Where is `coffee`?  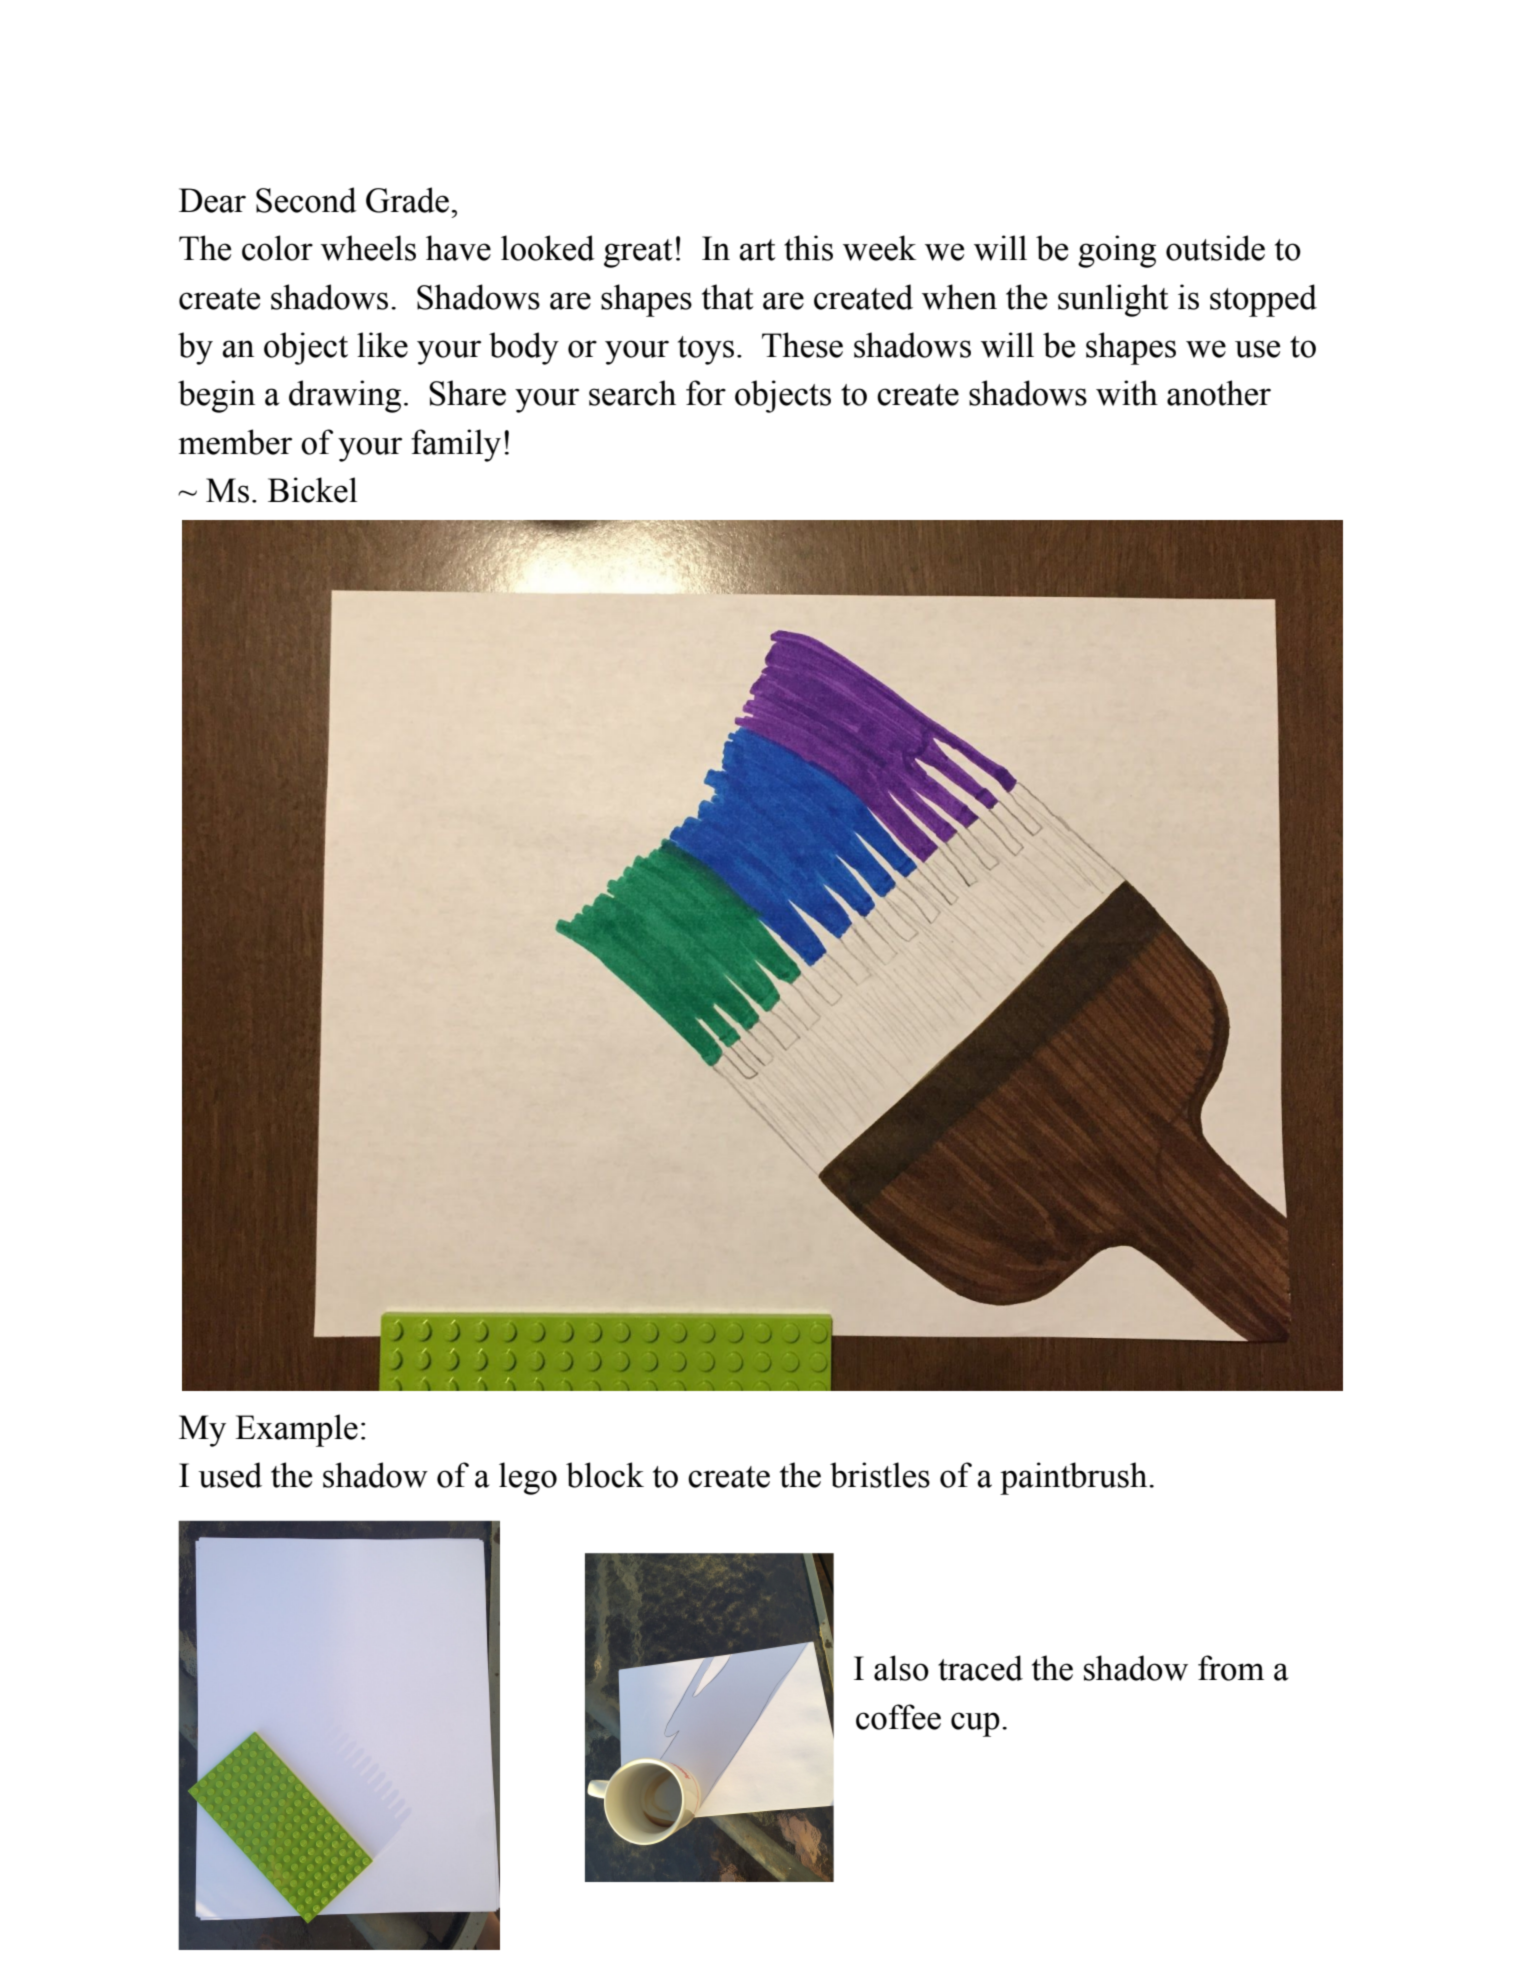
coffee is located at coordinates (898, 1717).
